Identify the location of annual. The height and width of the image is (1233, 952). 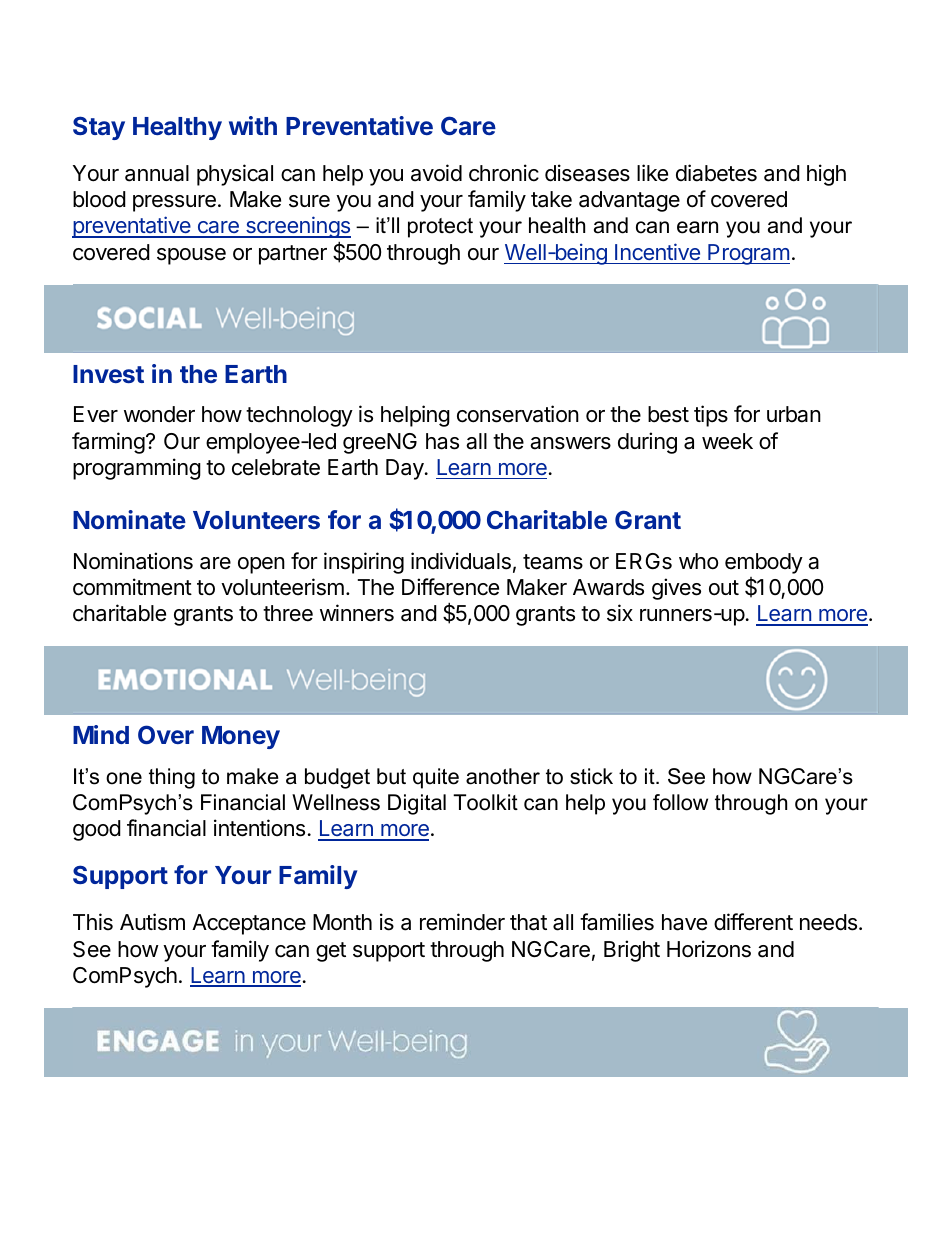
(157, 173).
